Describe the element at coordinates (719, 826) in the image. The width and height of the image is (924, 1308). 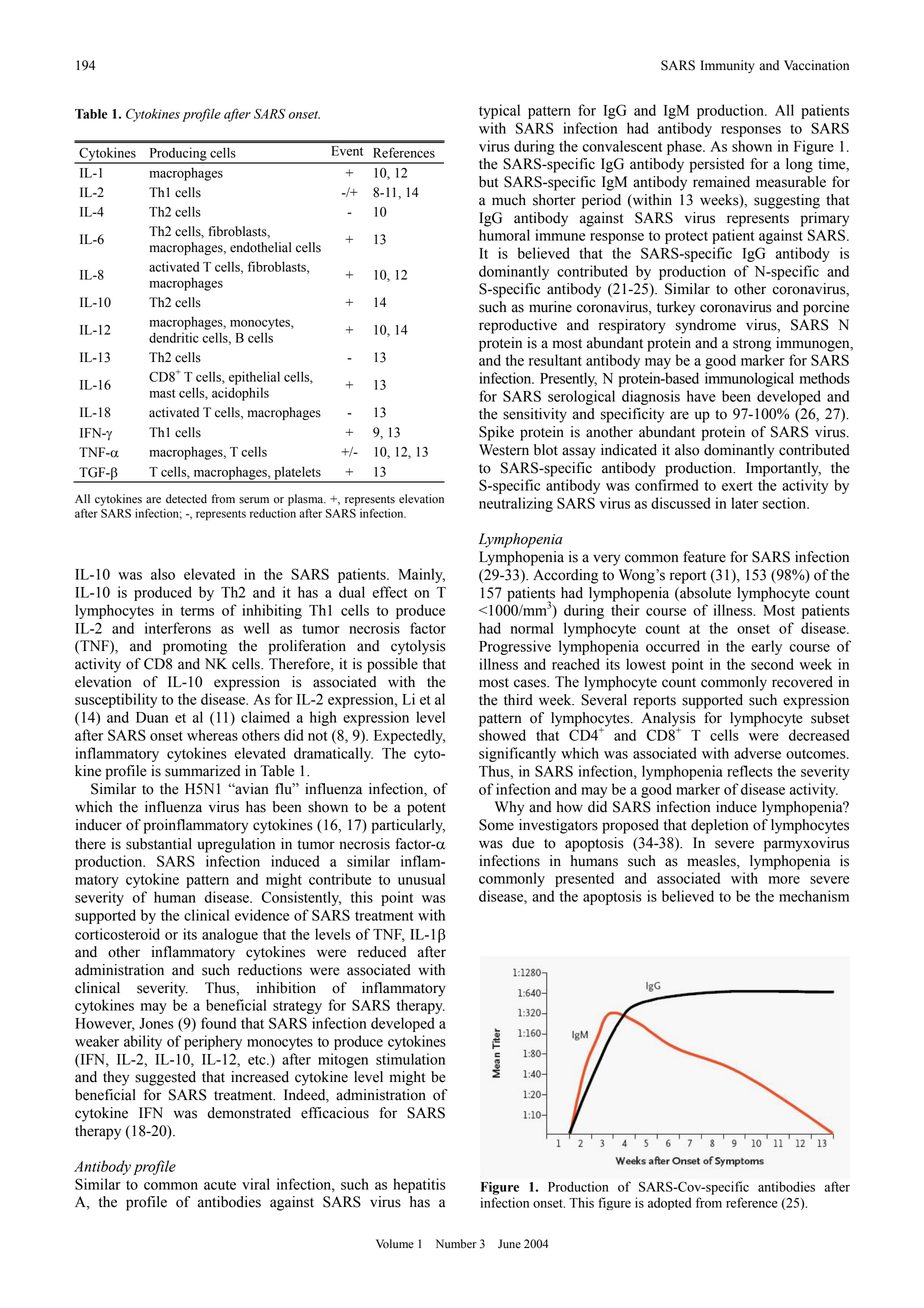
I see `depletion` at that location.
